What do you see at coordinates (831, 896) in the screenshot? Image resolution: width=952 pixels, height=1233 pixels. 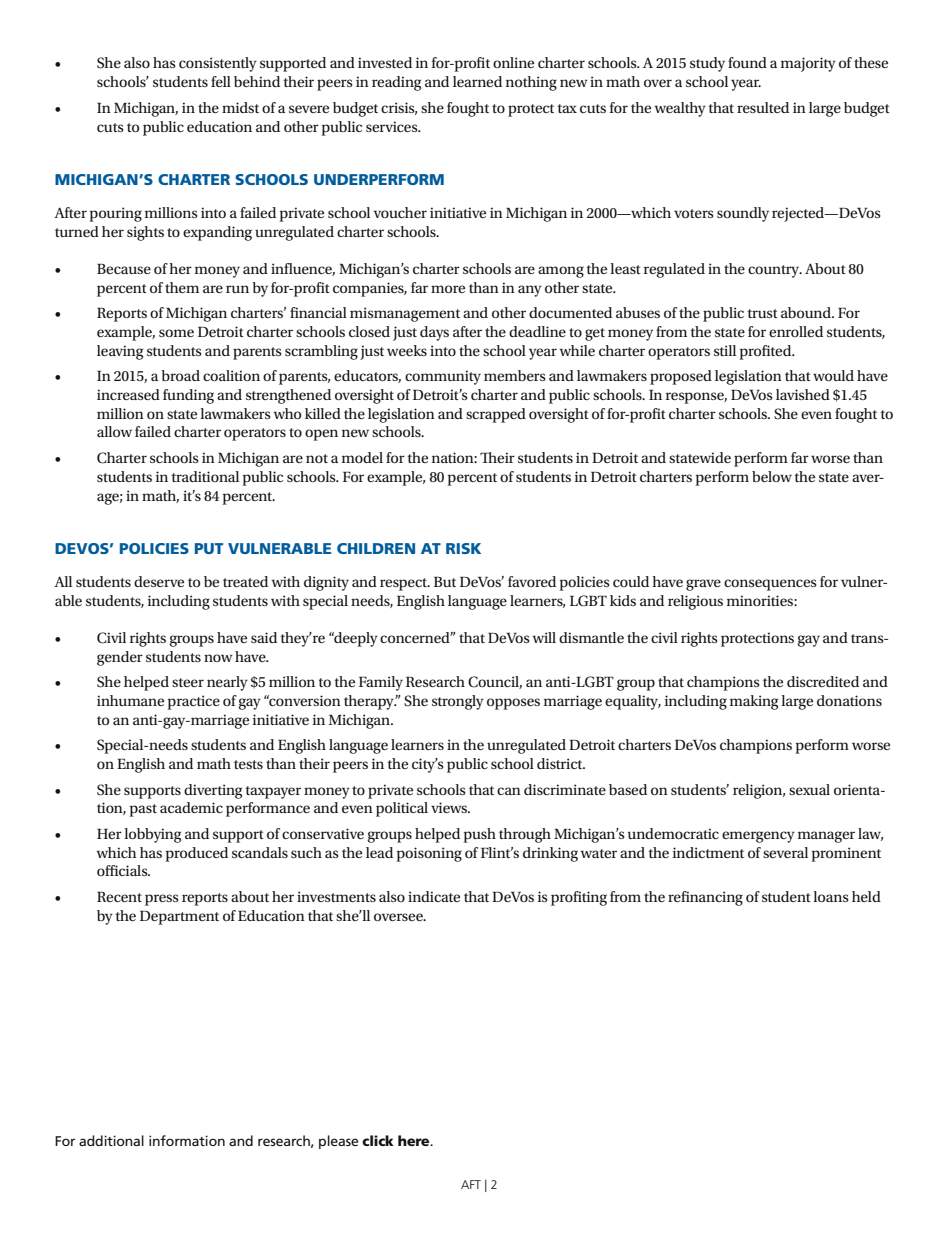 I see `loans` at bounding box center [831, 896].
